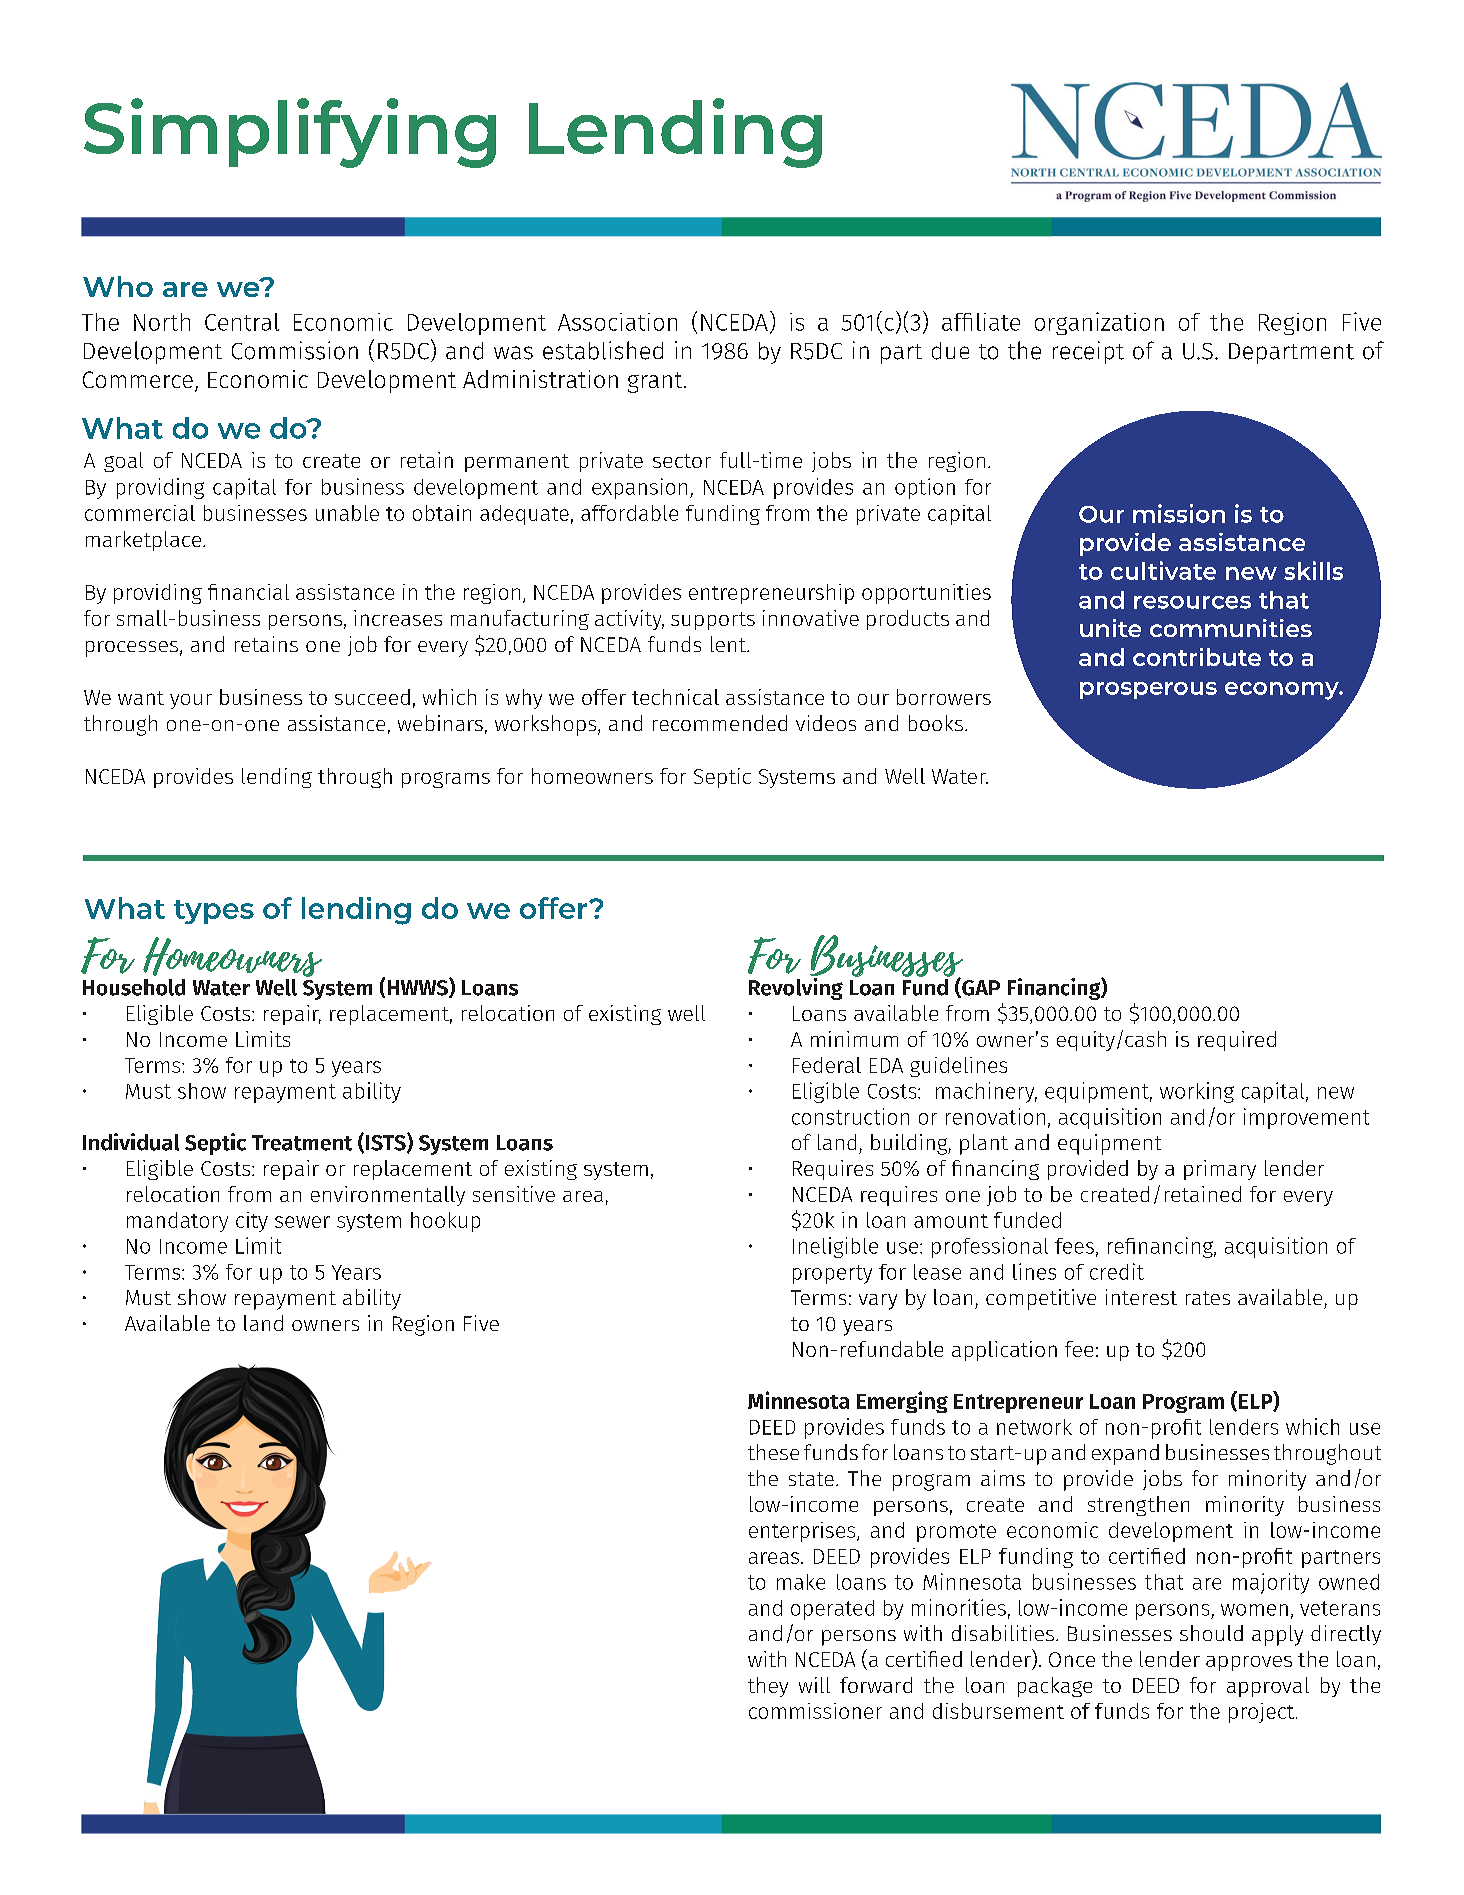 This document has width=1464, height=1895. What do you see at coordinates (1237, 1041) in the document?
I see `required` at bounding box center [1237, 1041].
